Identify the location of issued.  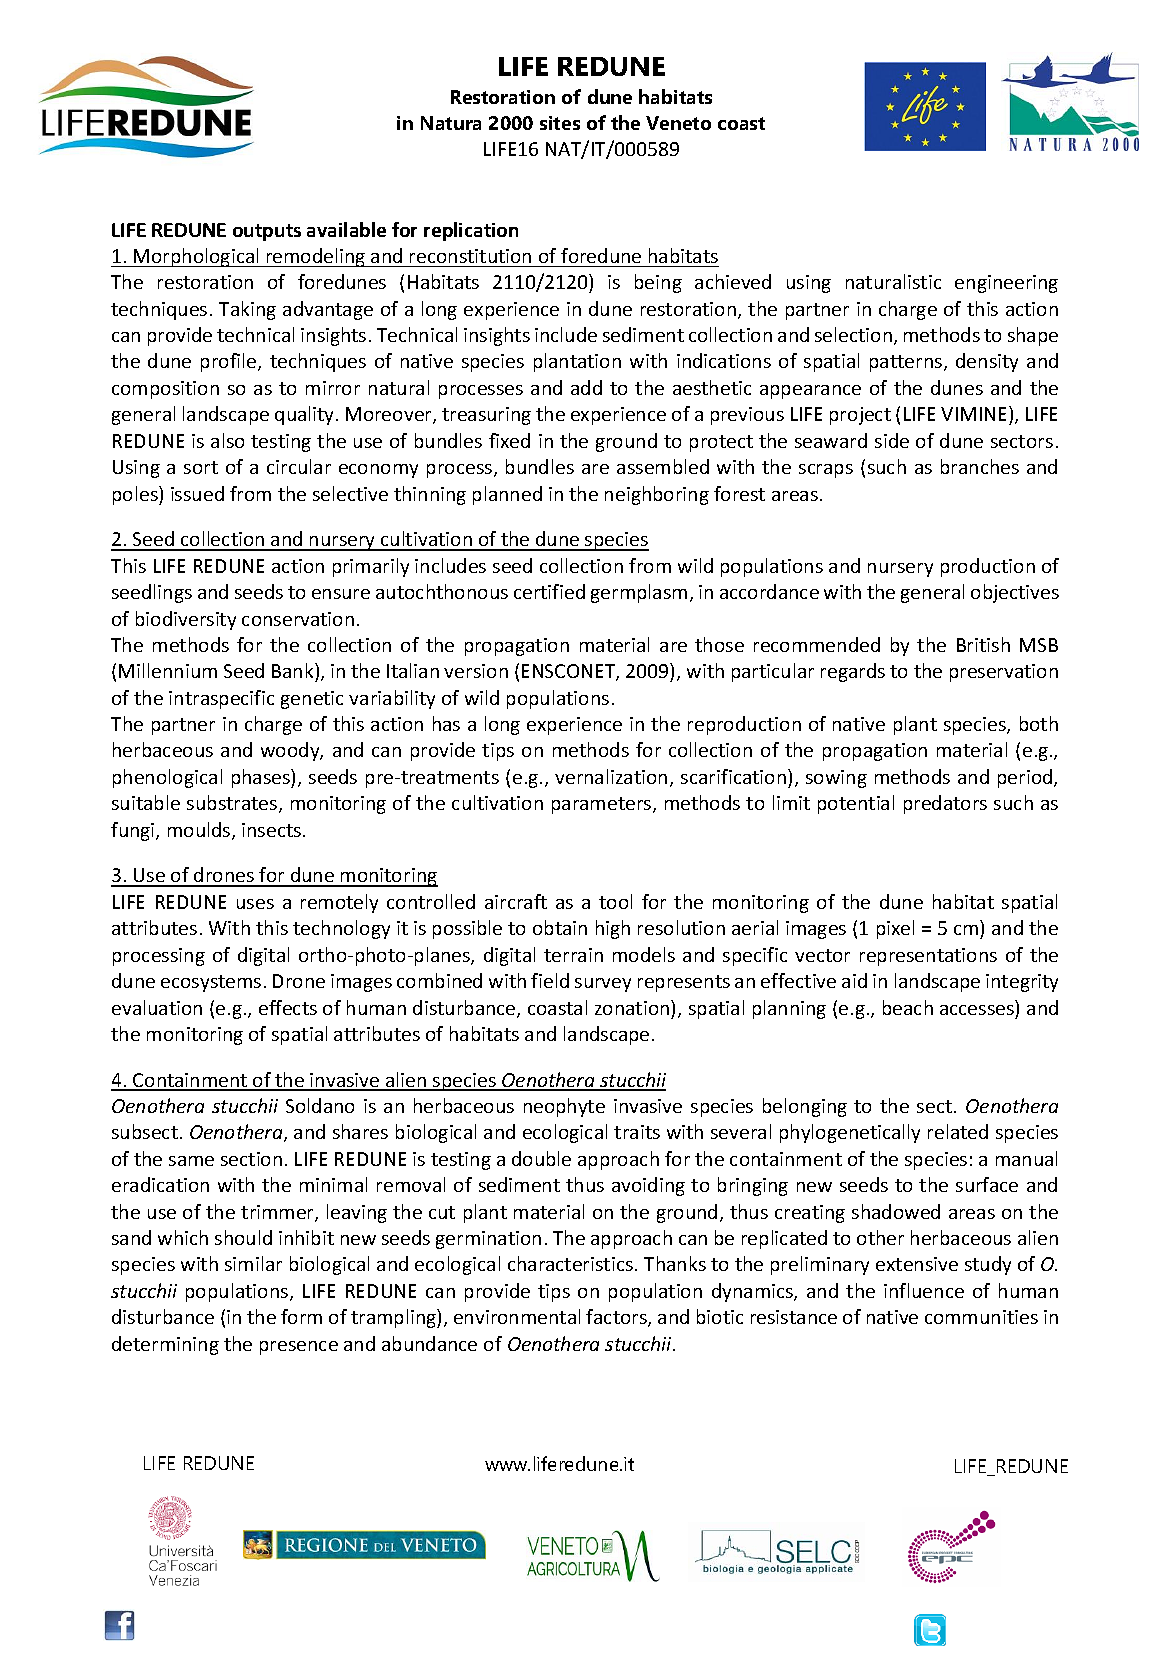
(197, 493).
